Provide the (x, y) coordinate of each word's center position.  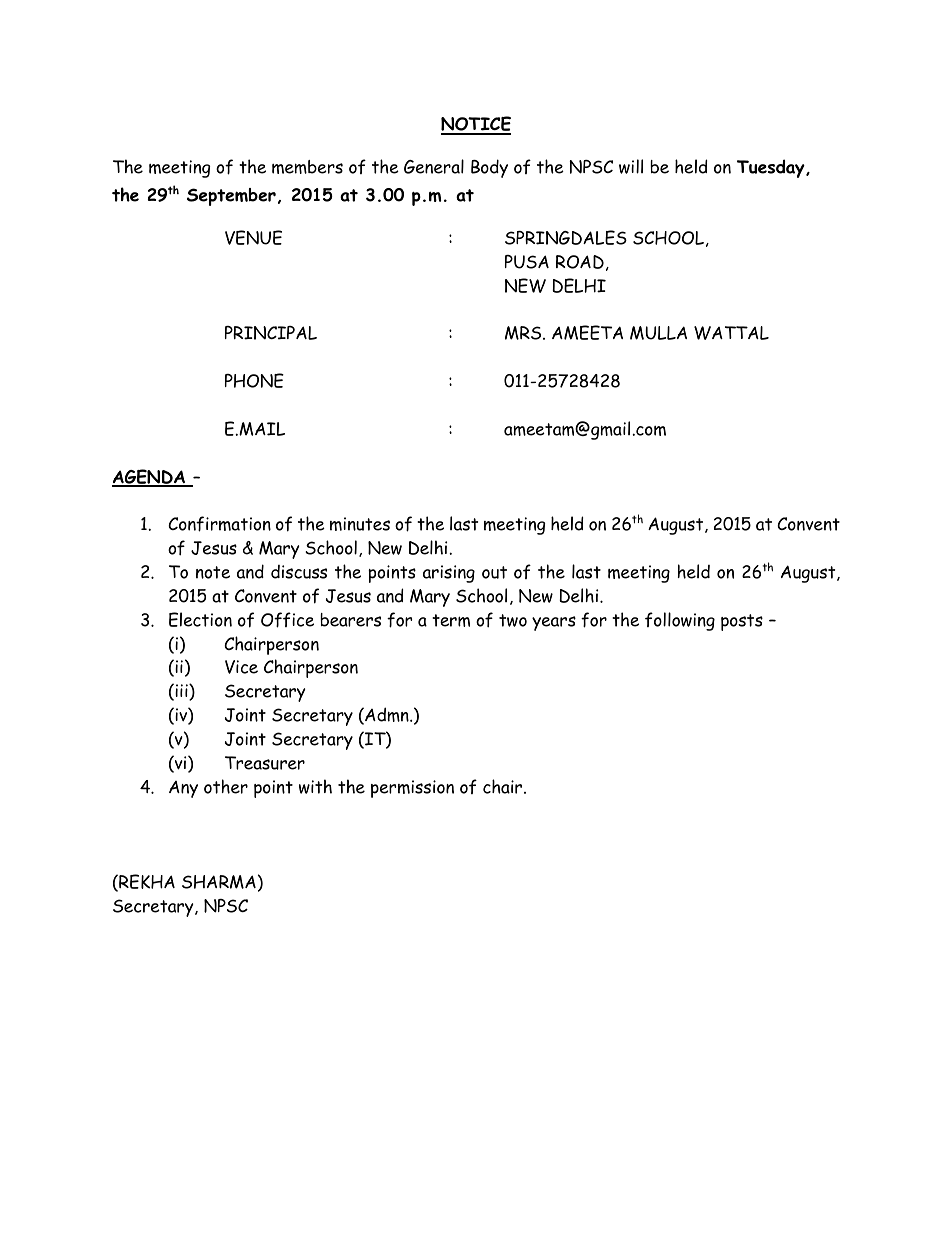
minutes (360, 524)
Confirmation (219, 524)
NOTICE (476, 125)
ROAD (580, 262)
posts (742, 622)
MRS (524, 333)
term (451, 620)
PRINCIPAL (271, 333)
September (231, 197)
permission (412, 789)
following (680, 621)
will (631, 166)
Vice (241, 667)
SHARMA (219, 882)
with (315, 786)
